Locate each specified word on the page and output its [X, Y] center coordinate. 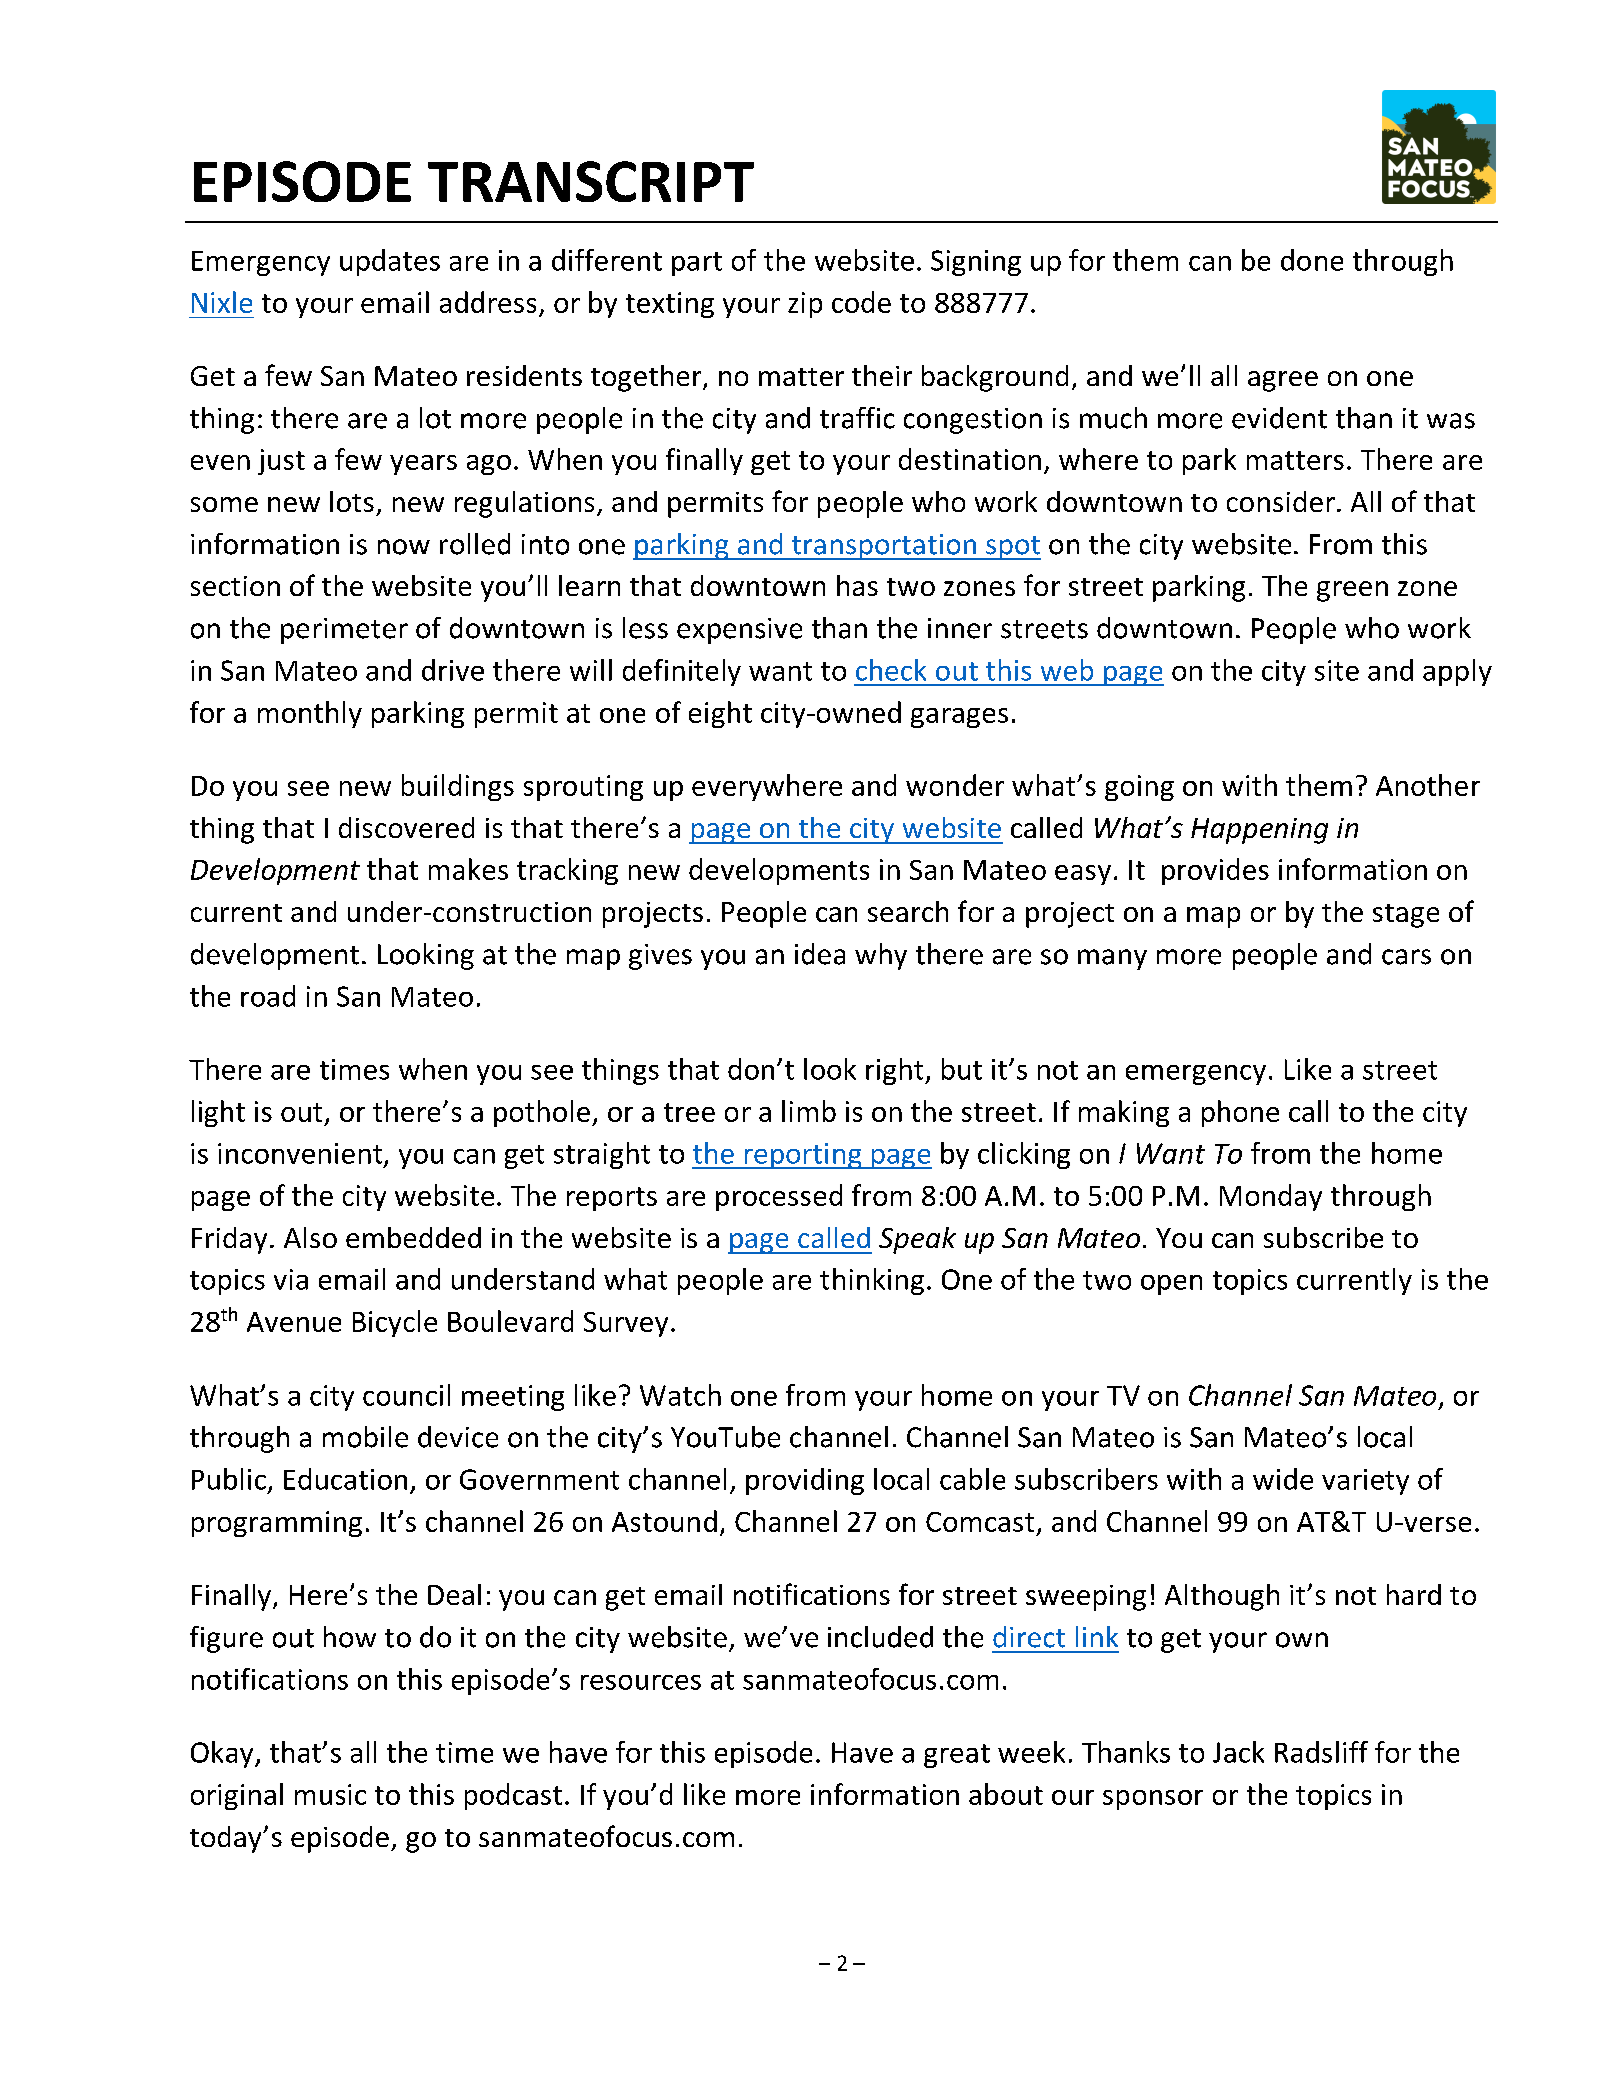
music [330, 1794]
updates [390, 262]
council [406, 1395]
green [1352, 591]
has [857, 585]
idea [820, 954]
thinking [872, 1281]
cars [1406, 957]
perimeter [344, 631]
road [268, 996]
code [861, 302]
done [1312, 260]
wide [1283, 1479]
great [957, 1756]
